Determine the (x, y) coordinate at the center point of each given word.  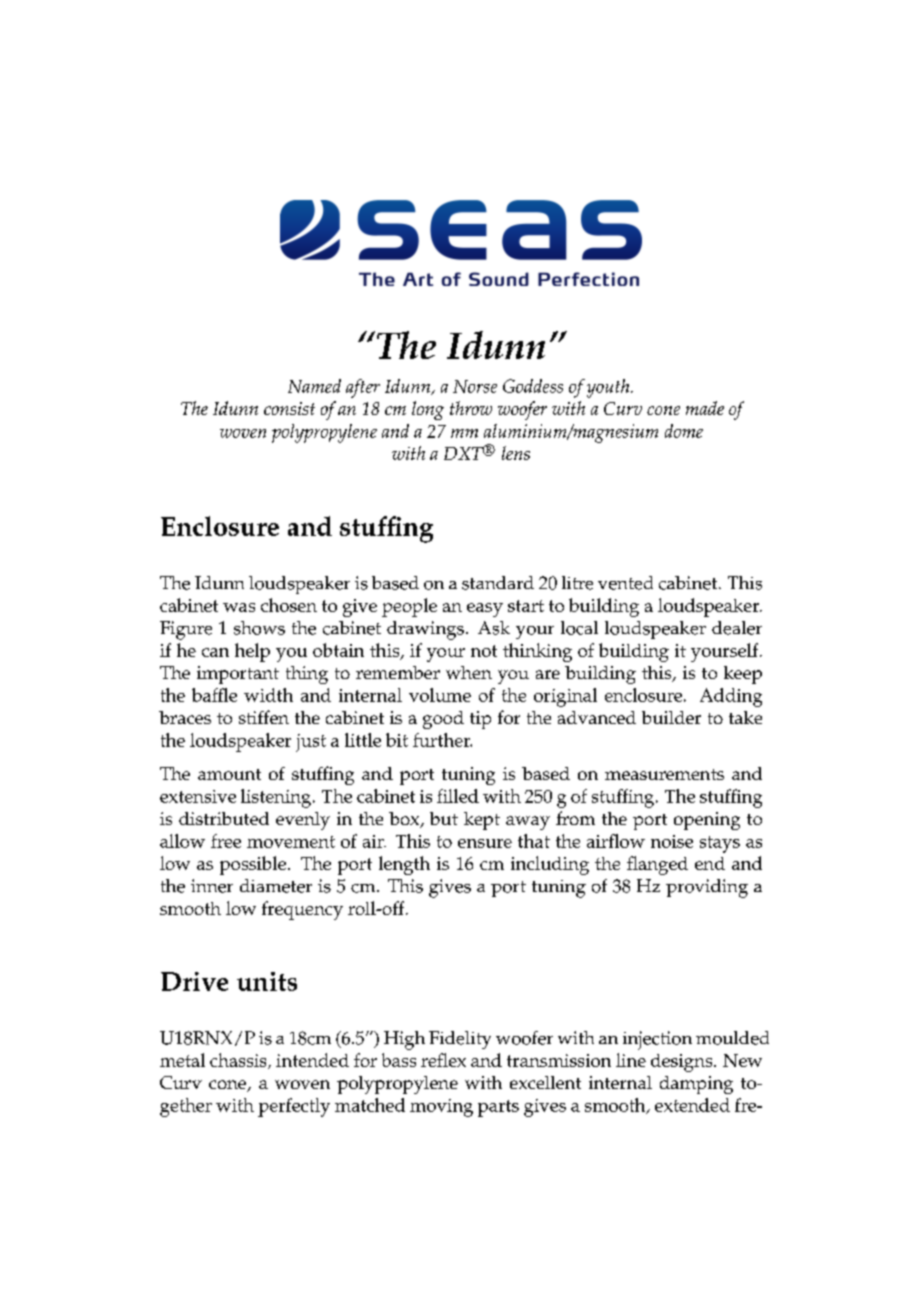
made (705, 408)
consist (289, 408)
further (442, 740)
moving (441, 1108)
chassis (239, 1061)
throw (471, 408)
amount (229, 774)
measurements (664, 774)
